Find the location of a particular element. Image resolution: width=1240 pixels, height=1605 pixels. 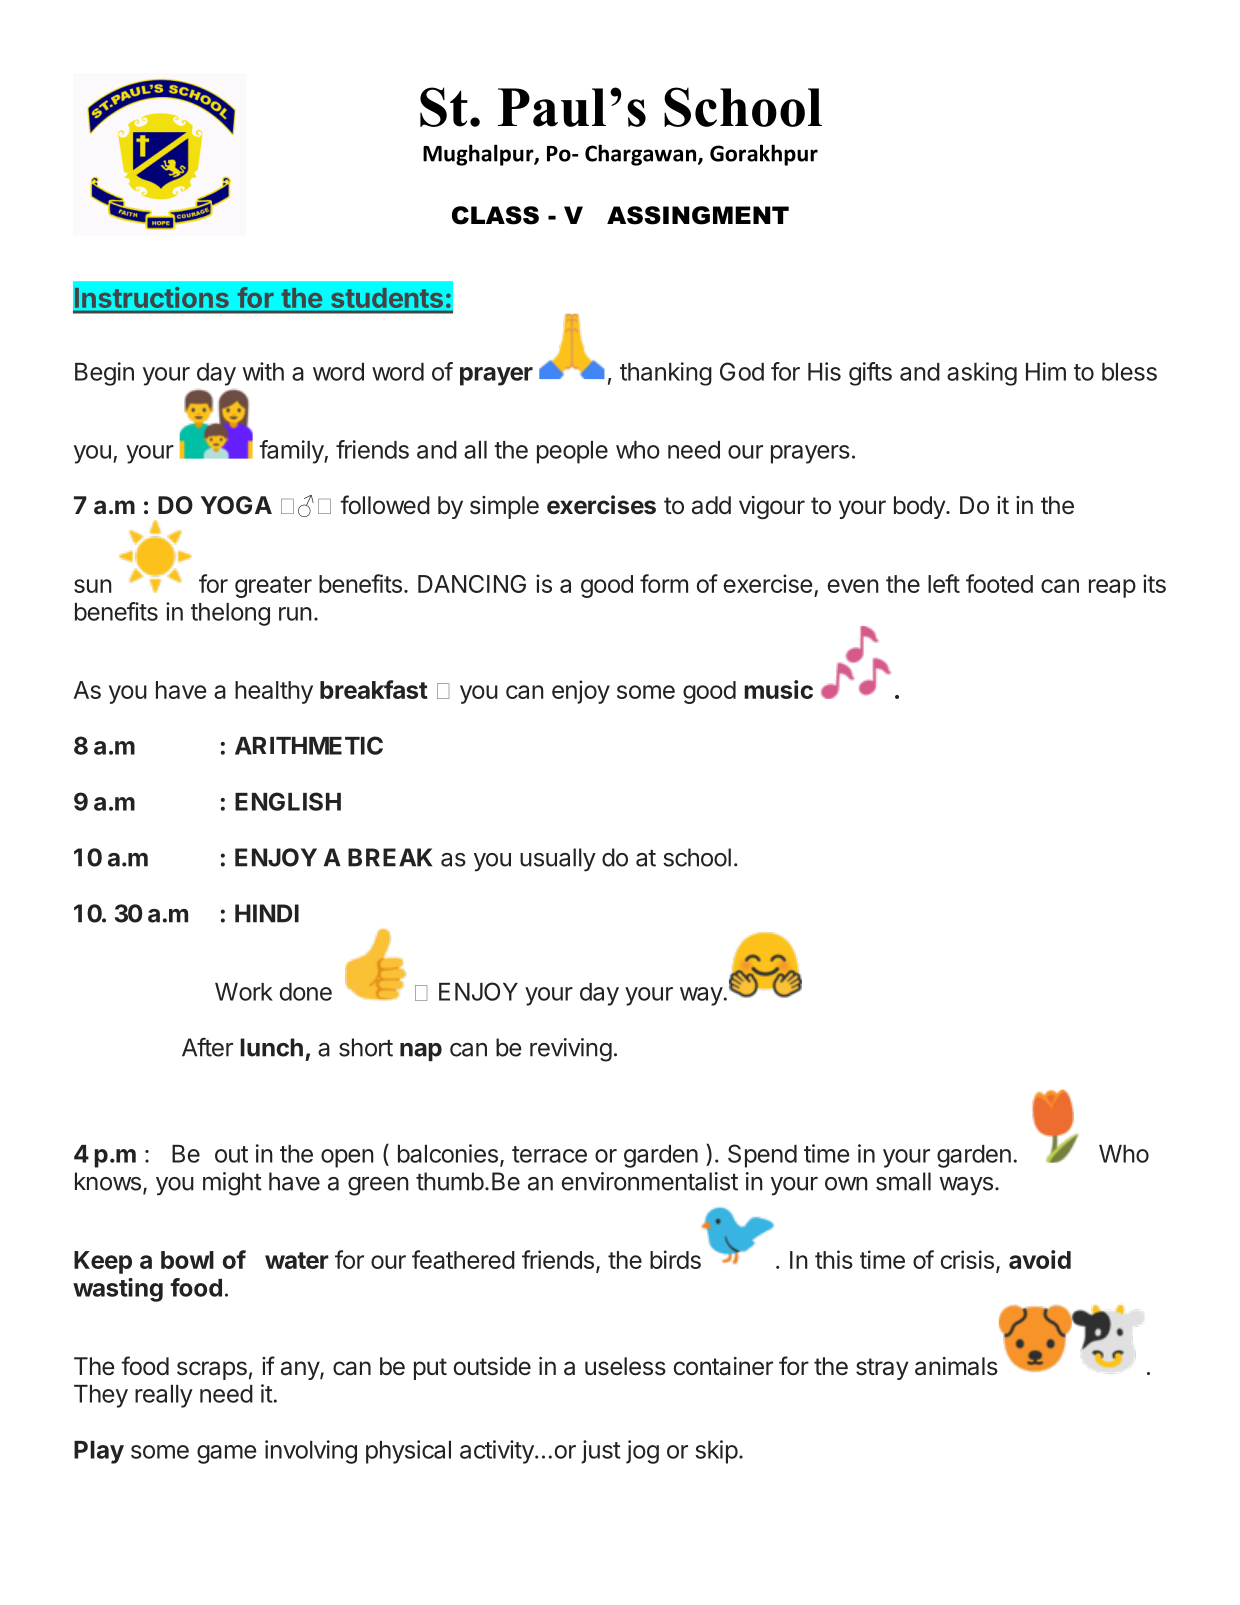

game is located at coordinates (226, 1454).
